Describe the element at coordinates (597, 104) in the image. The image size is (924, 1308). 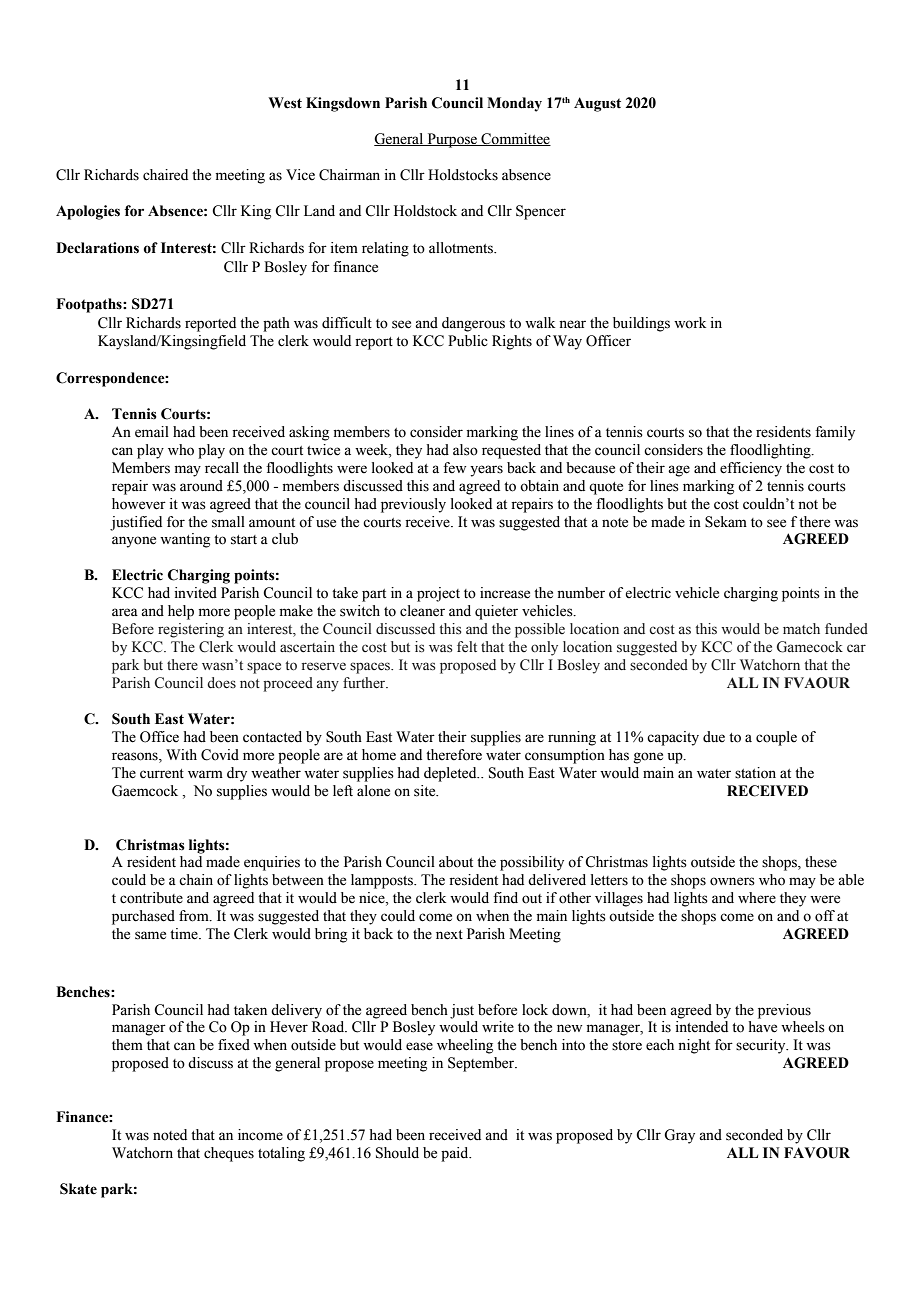
I see `August` at that location.
